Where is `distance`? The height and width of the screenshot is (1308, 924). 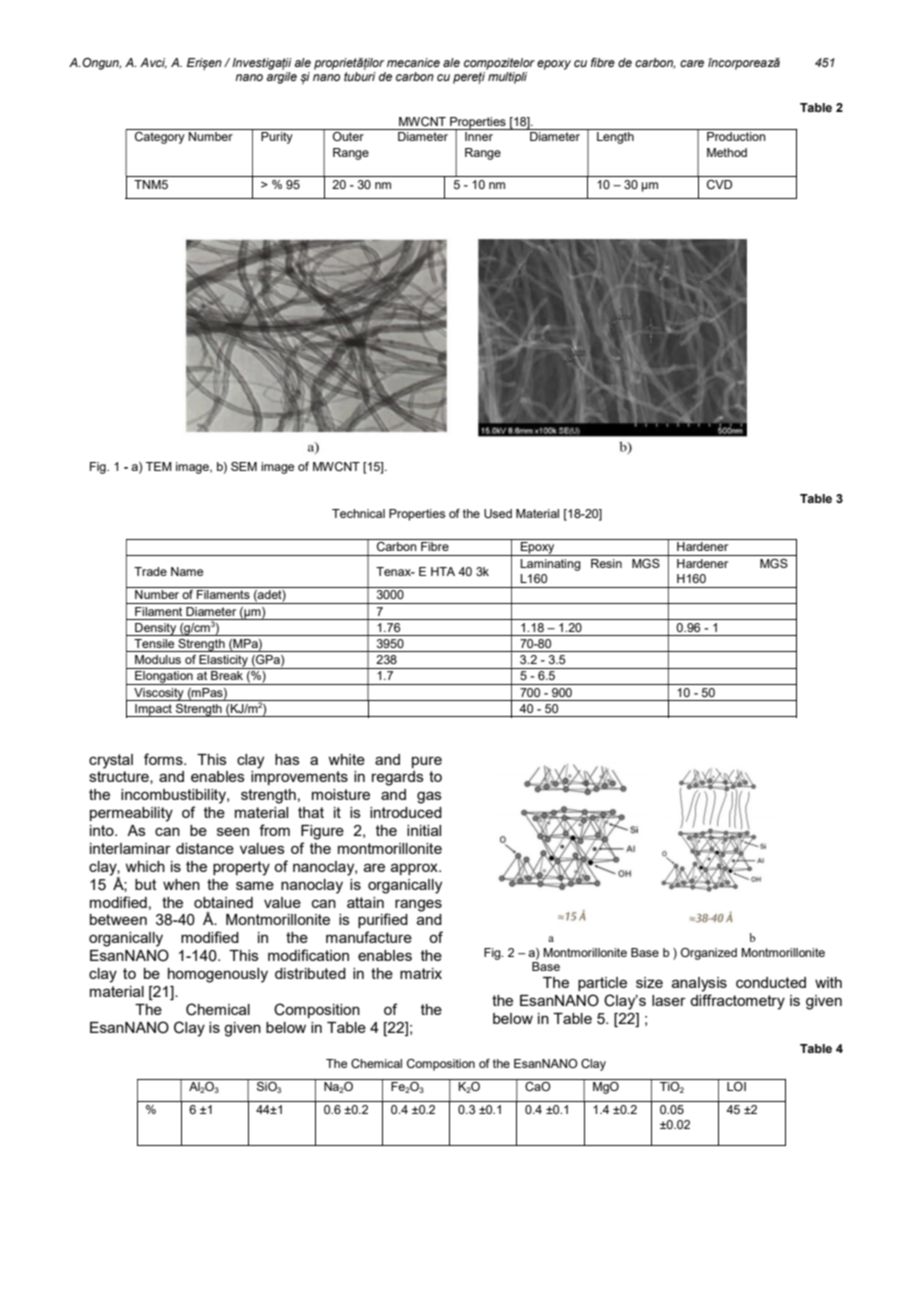
distance is located at coordinates (205, 848).
